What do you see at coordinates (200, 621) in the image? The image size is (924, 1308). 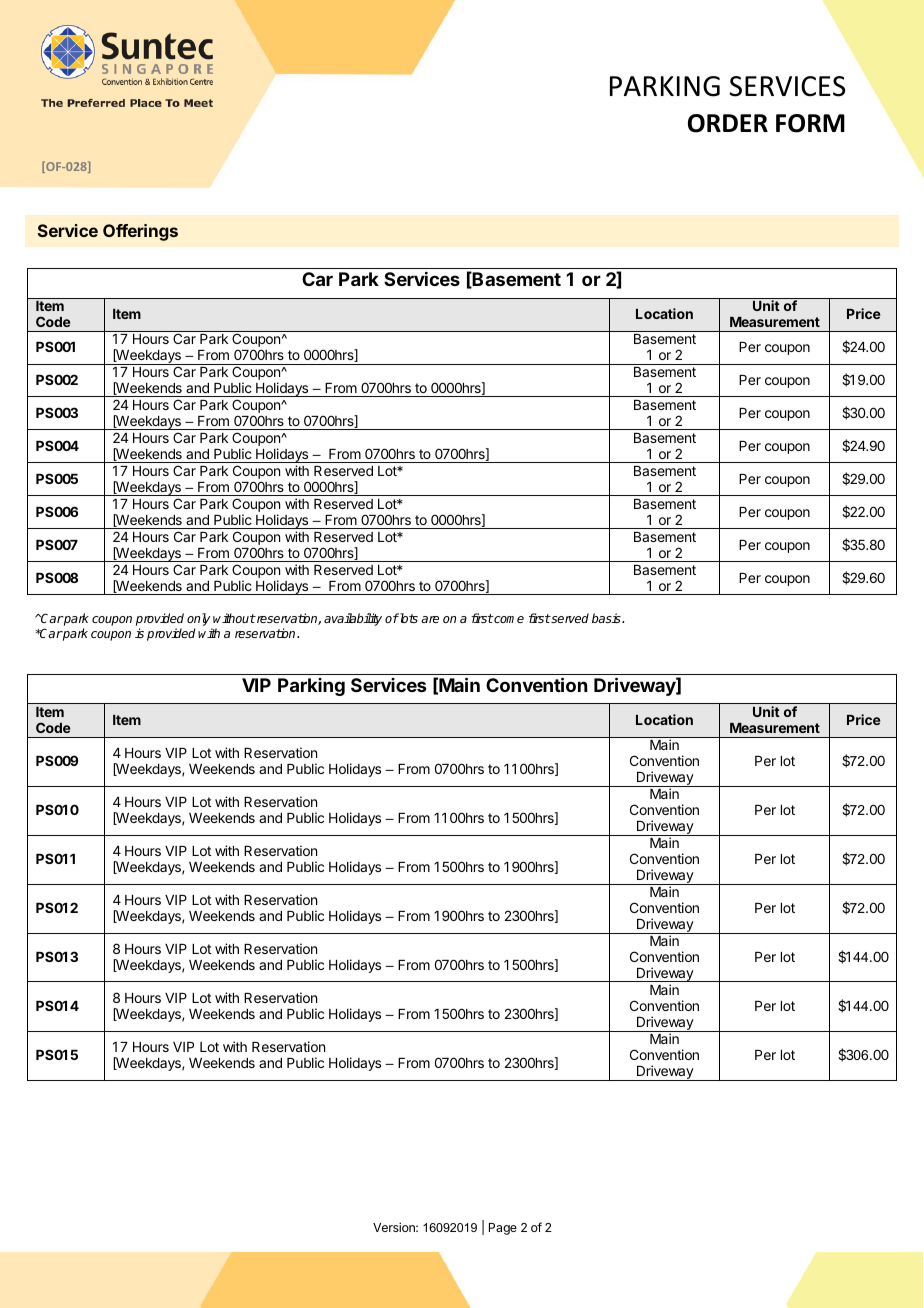 I see `only` at bounding box center [200, 621].
